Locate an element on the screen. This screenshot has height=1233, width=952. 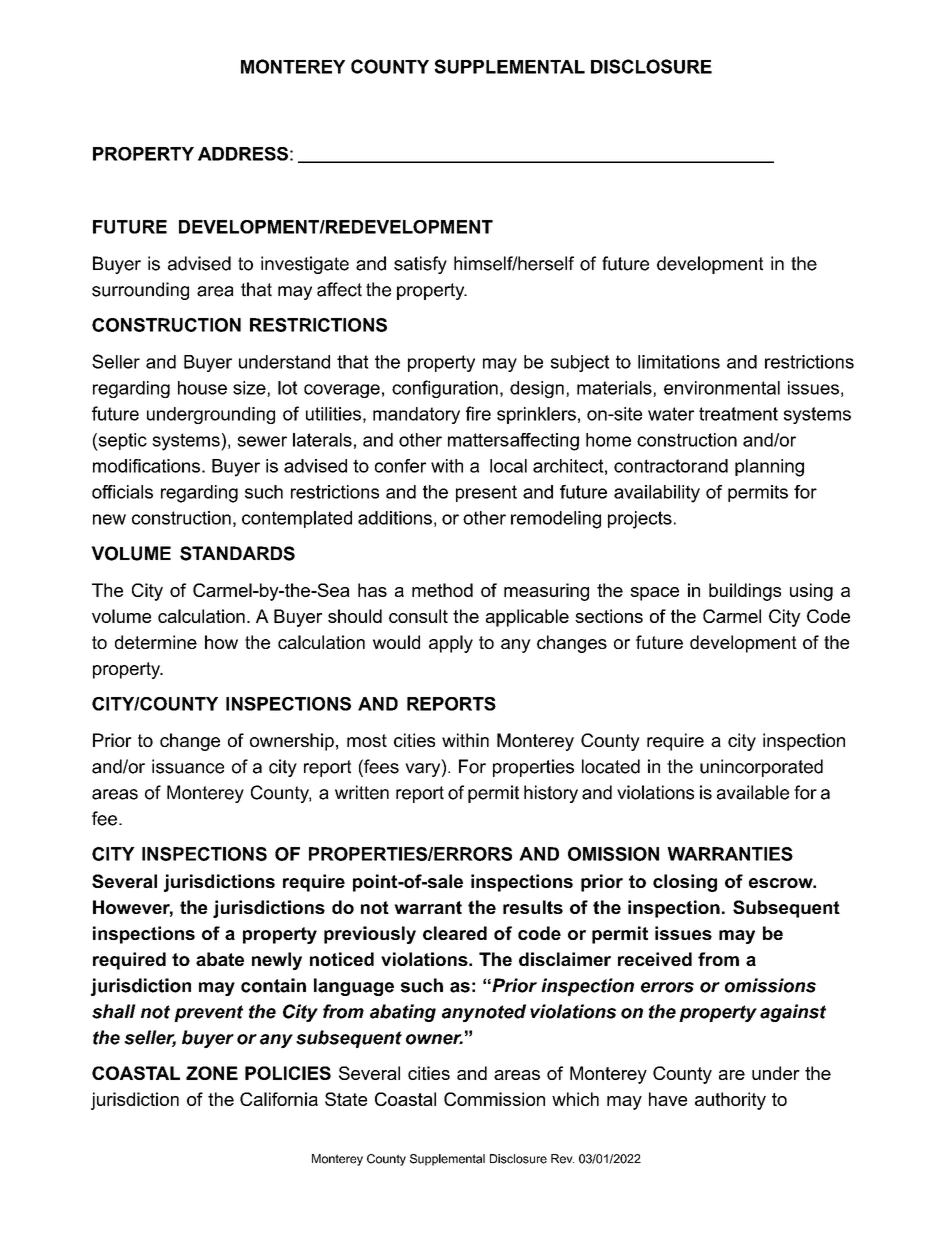
issuance is located at coordinates (188, 766).
